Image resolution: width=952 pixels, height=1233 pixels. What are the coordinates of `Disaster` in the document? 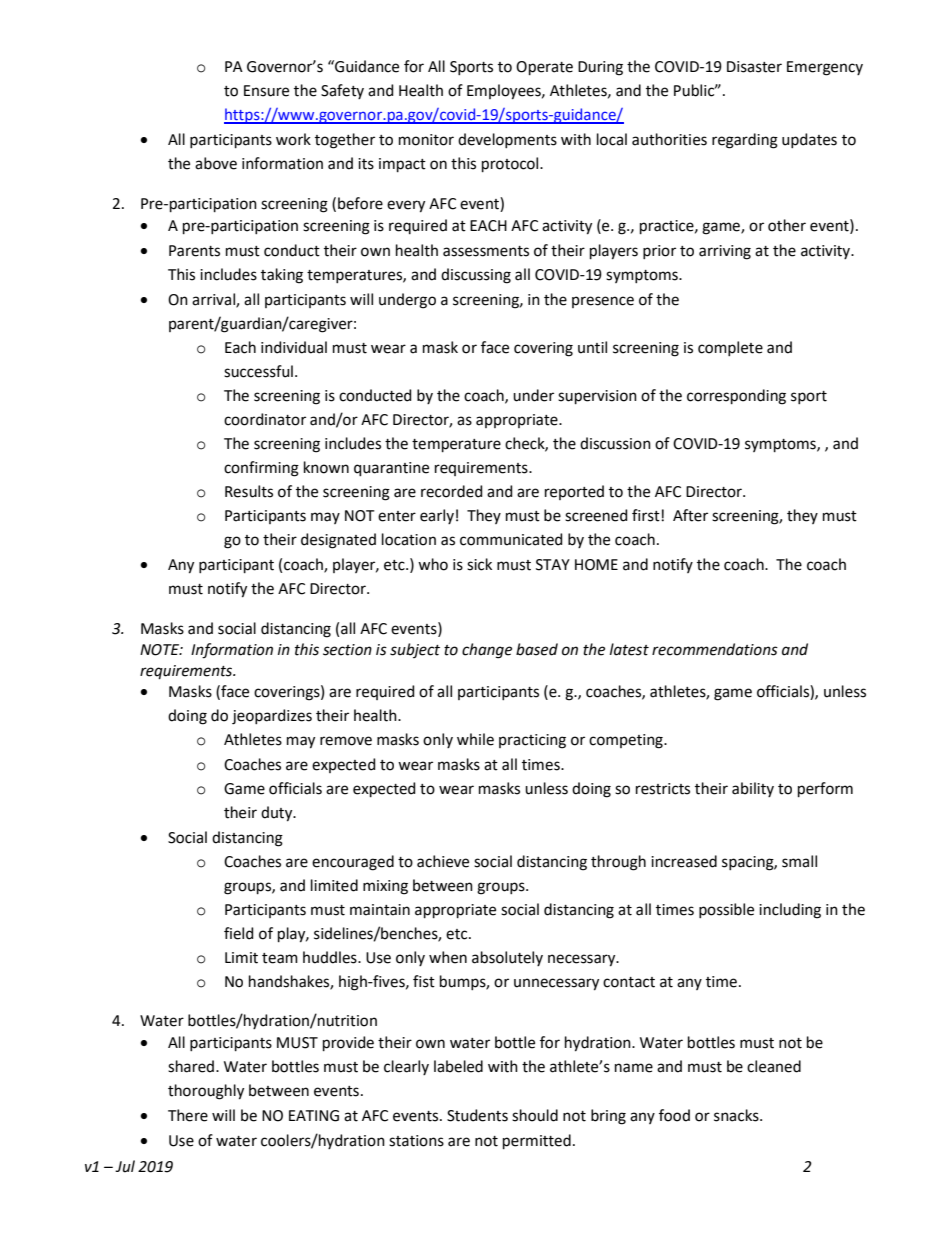 It's located at (754, 67).
